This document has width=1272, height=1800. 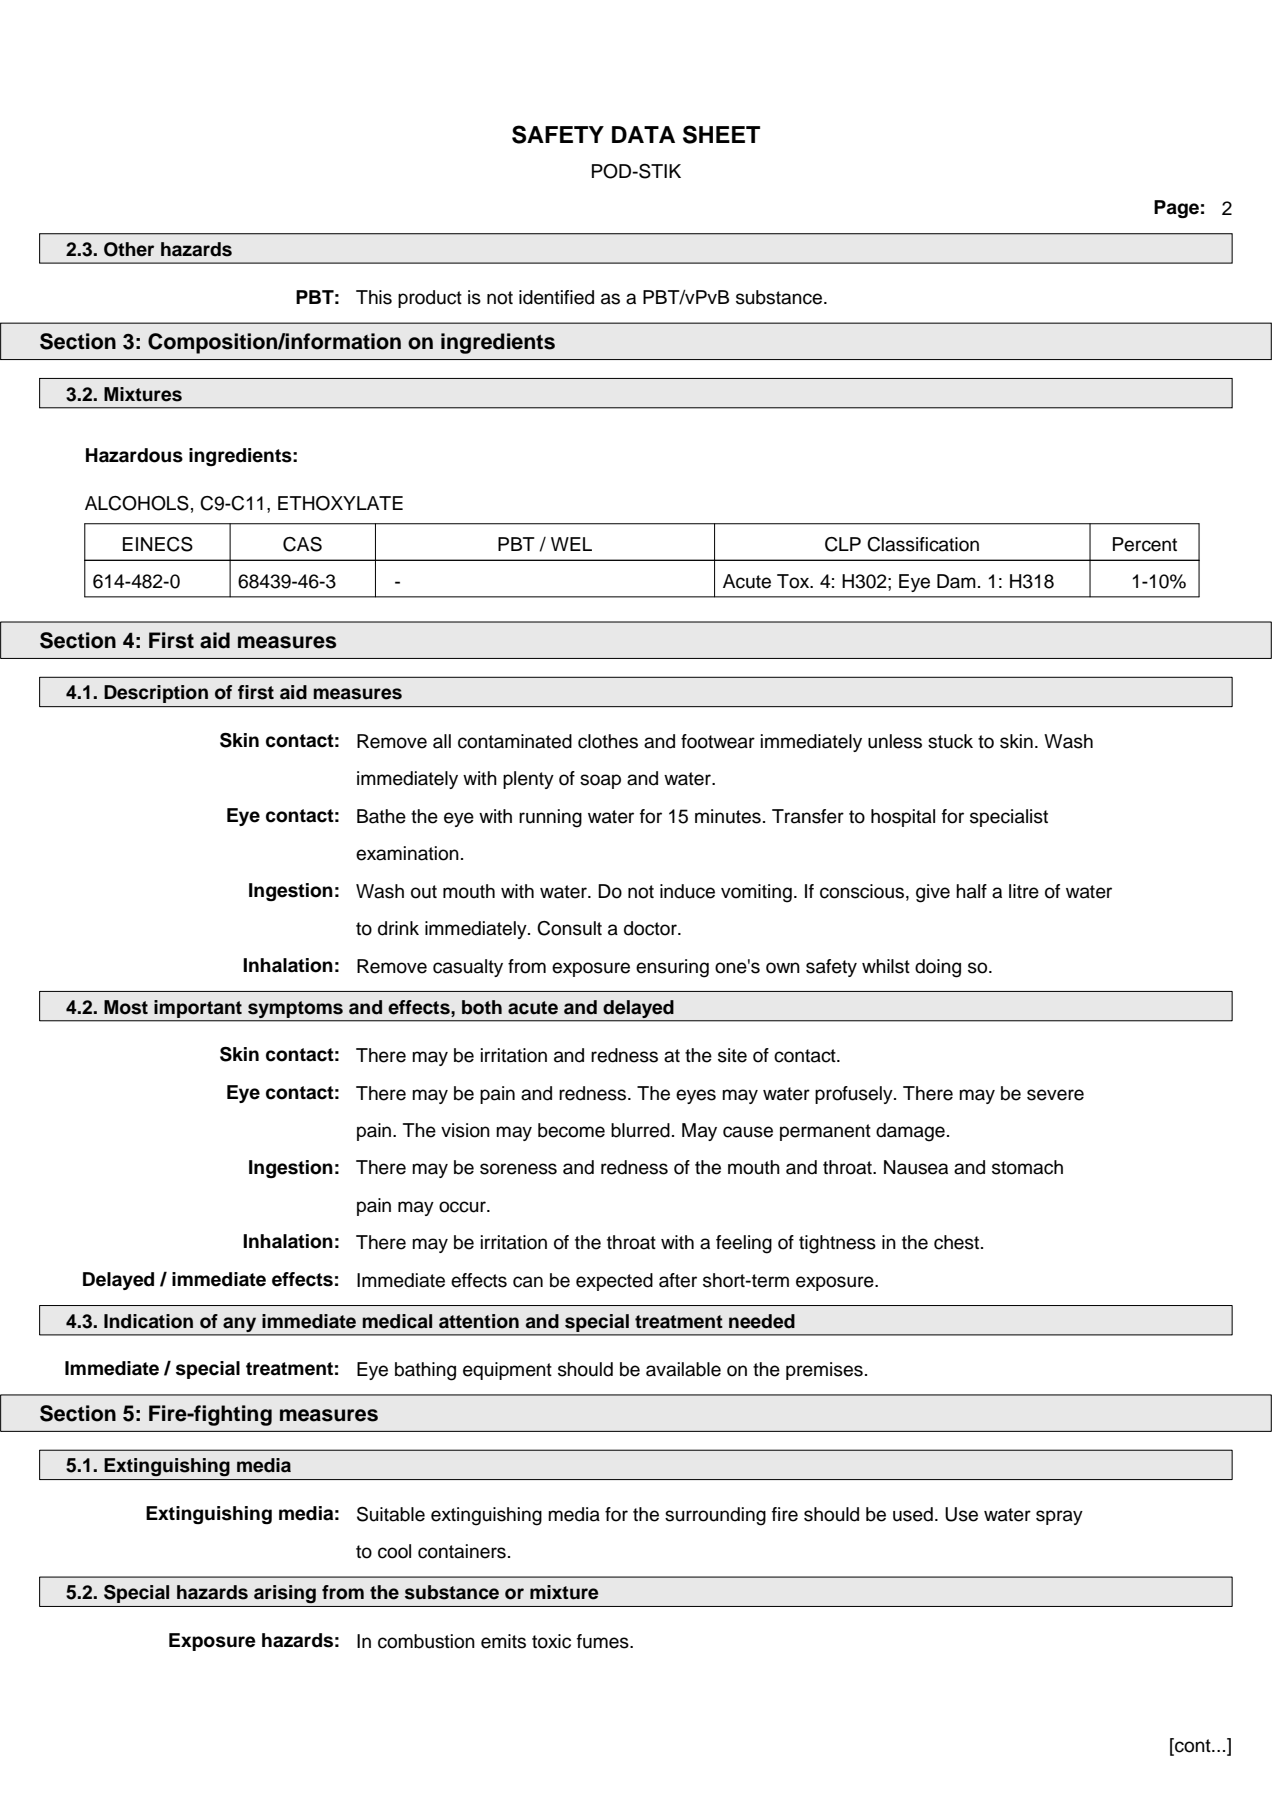 I want to click on fumes, so click(x=604, y=1641).
